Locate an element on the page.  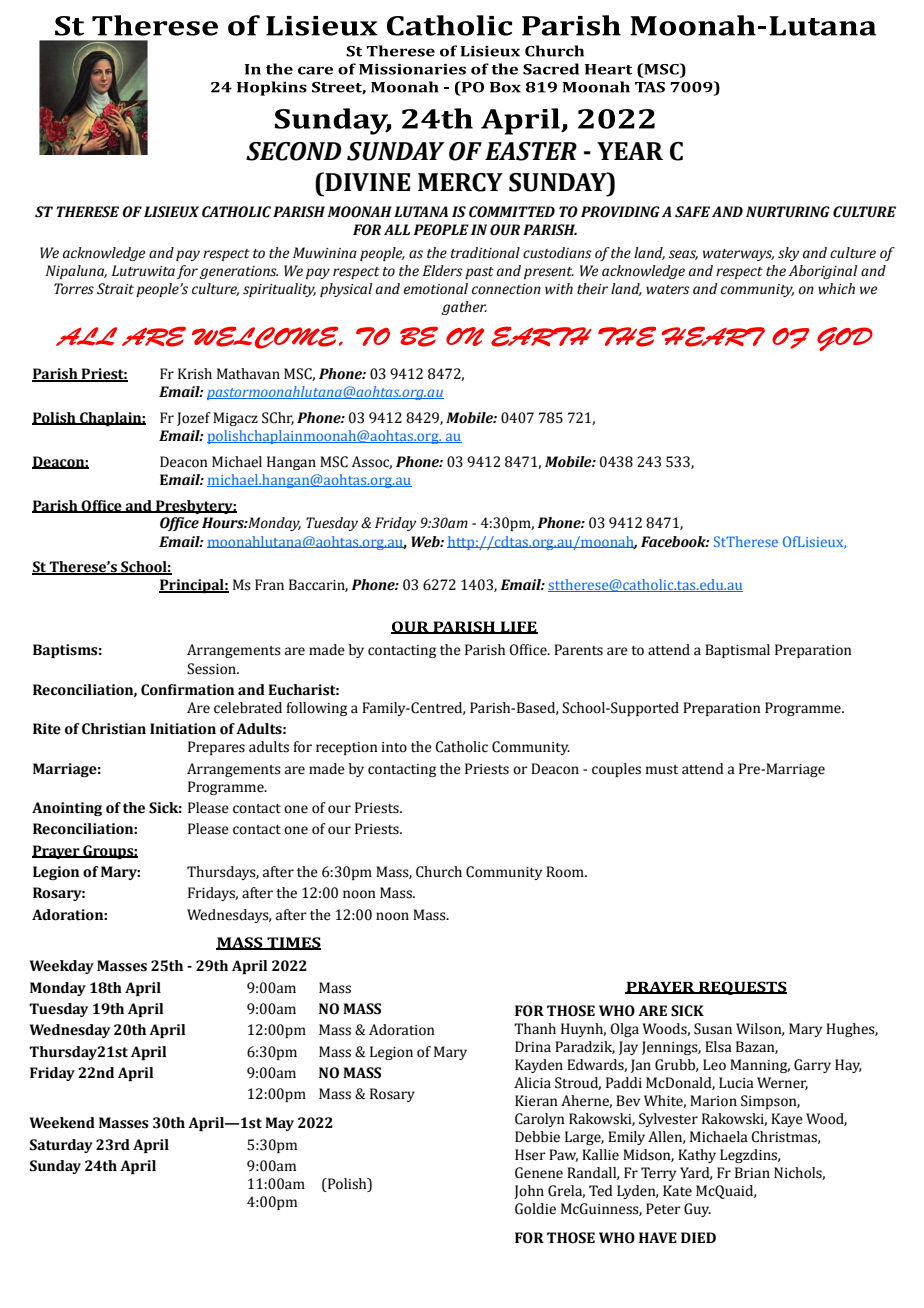
Fran is located at coordinates (269, 585).
